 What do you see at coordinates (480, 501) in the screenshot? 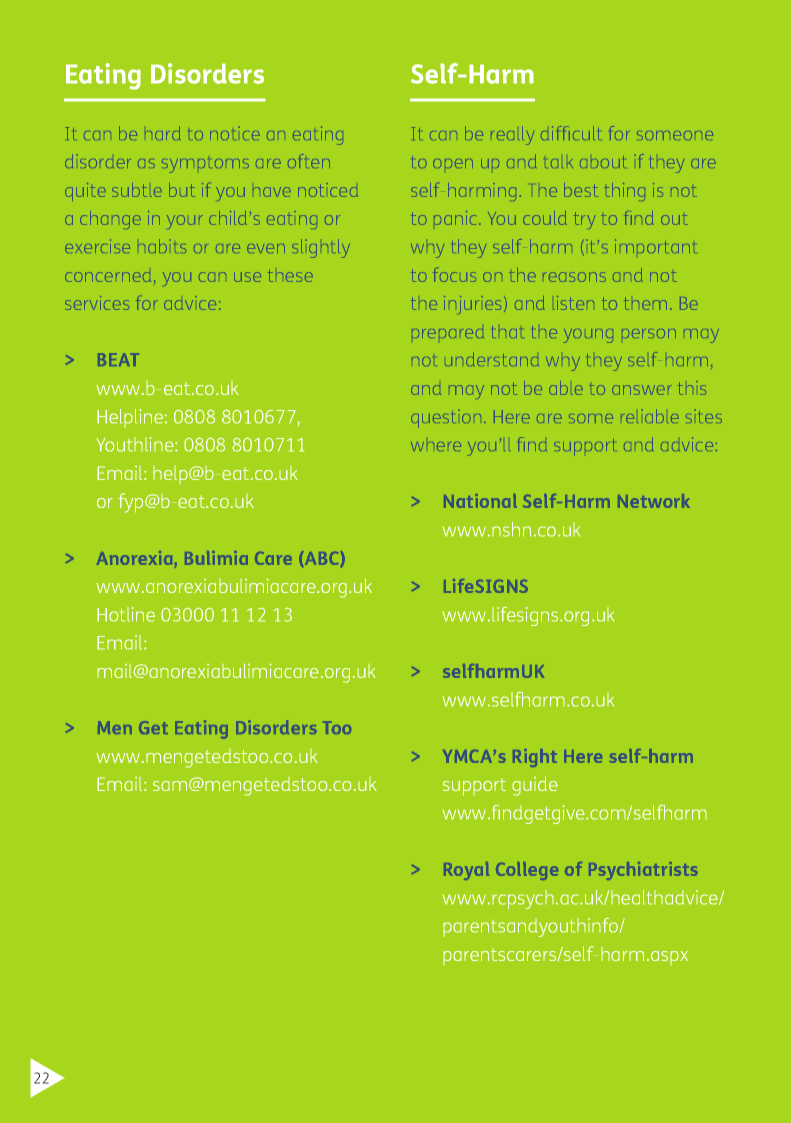
I see `National` at bounding box center [480, 501].
